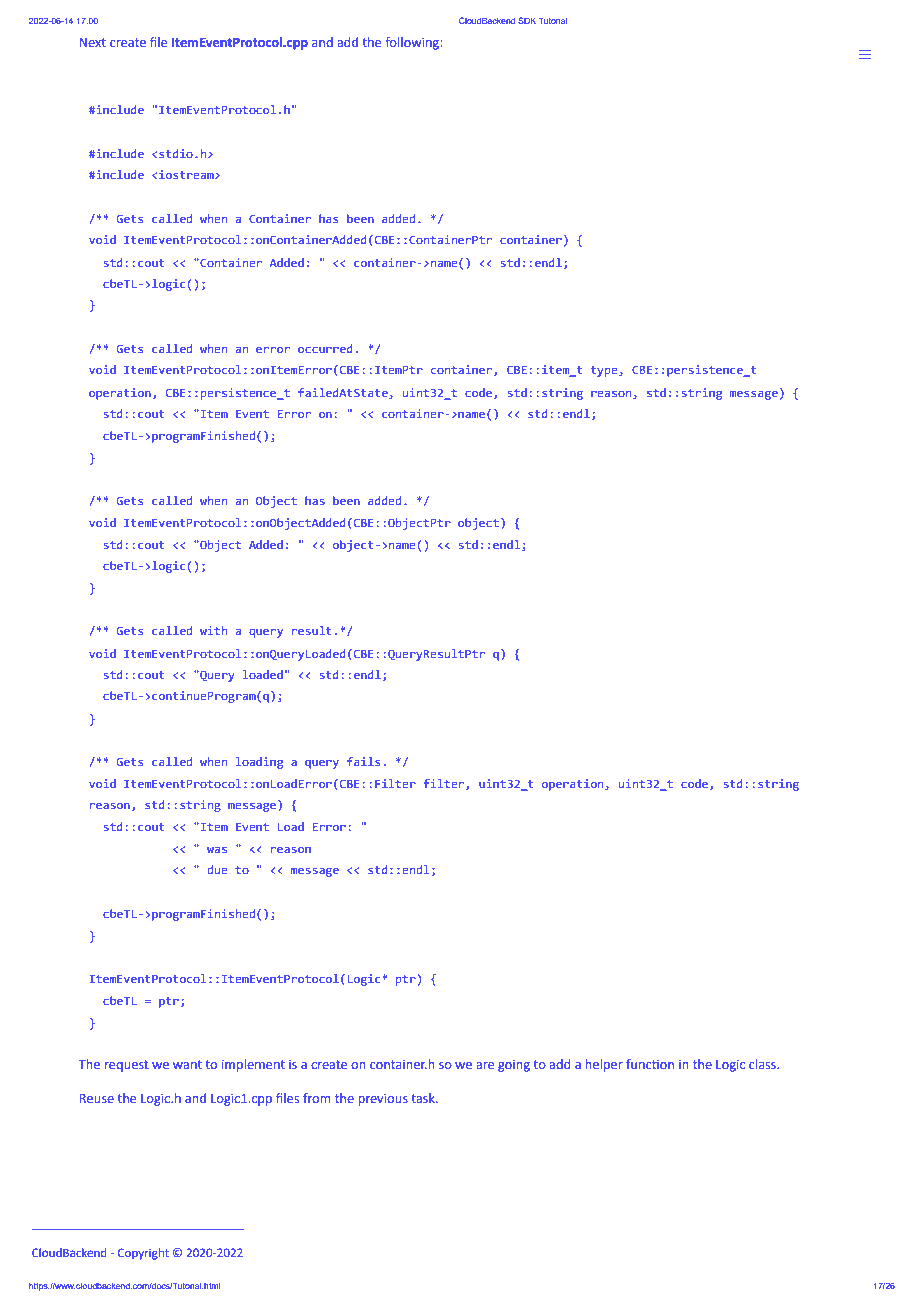 This screenshot has width=924, height=1308. Describe the element at coordinates (364, 761) in the screenshot. I see `fails` at that location.
